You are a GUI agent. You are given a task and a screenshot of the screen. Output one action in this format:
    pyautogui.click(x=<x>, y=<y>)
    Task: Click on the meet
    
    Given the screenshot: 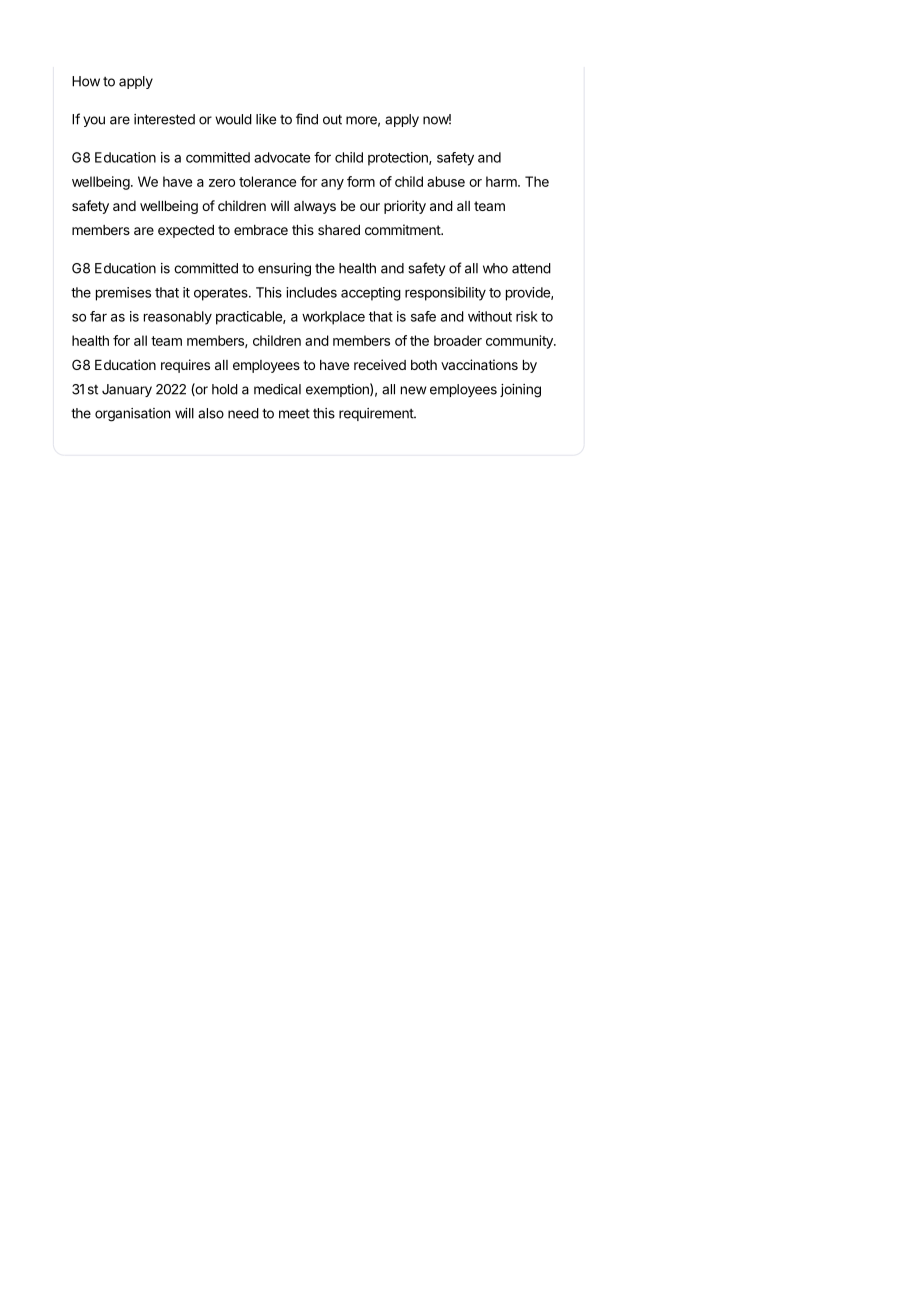 What is the action you would take?
    pyautogui.click(x=294, y=414)
